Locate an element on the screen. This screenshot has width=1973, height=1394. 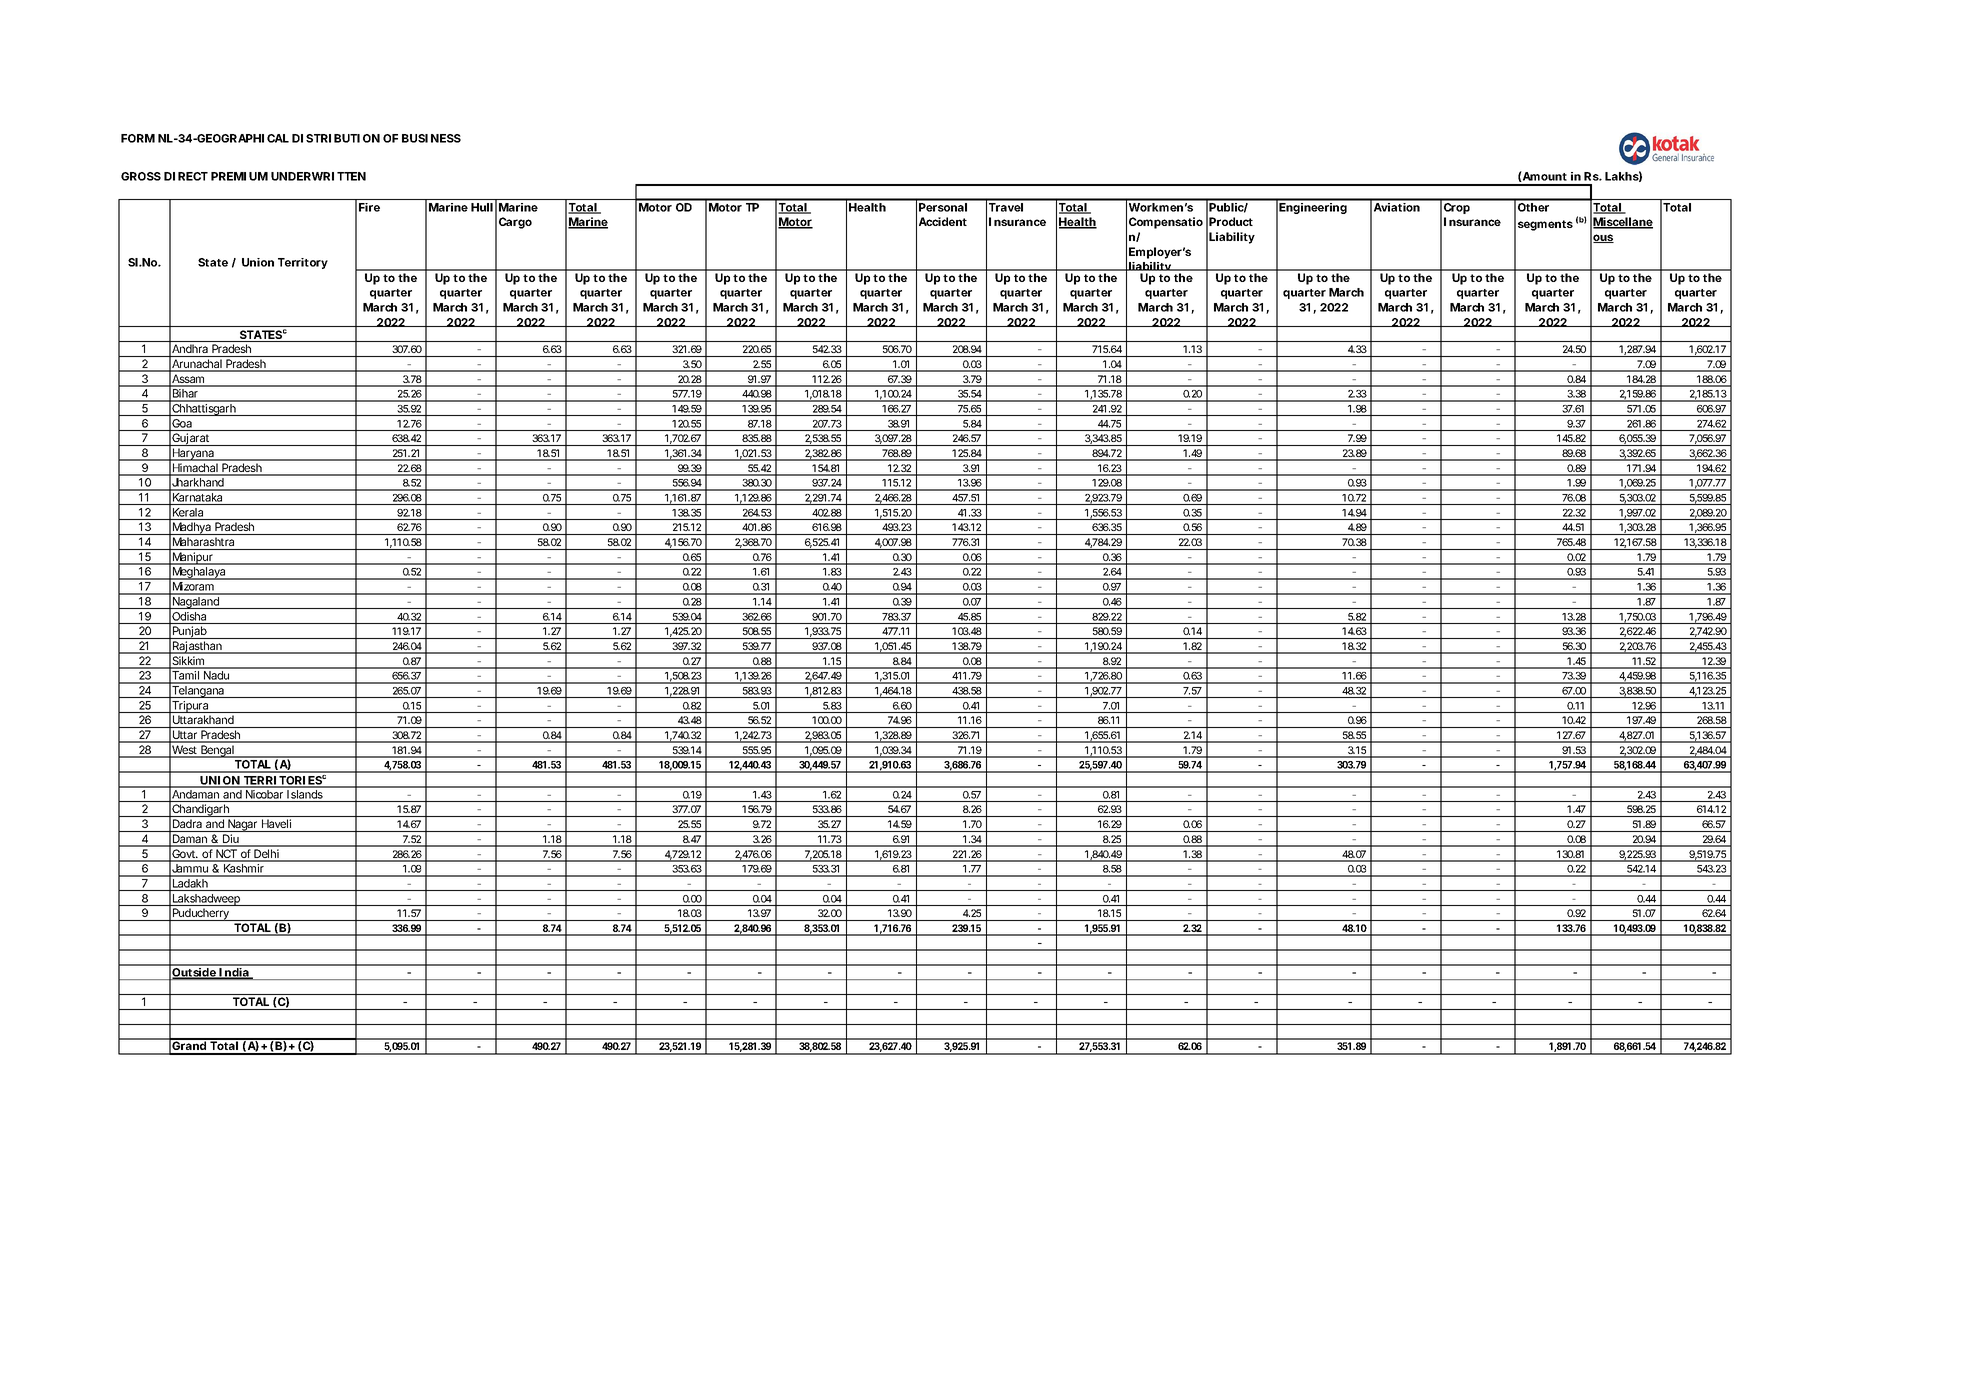
BUSINESS is located at coordinates (431, 138).
